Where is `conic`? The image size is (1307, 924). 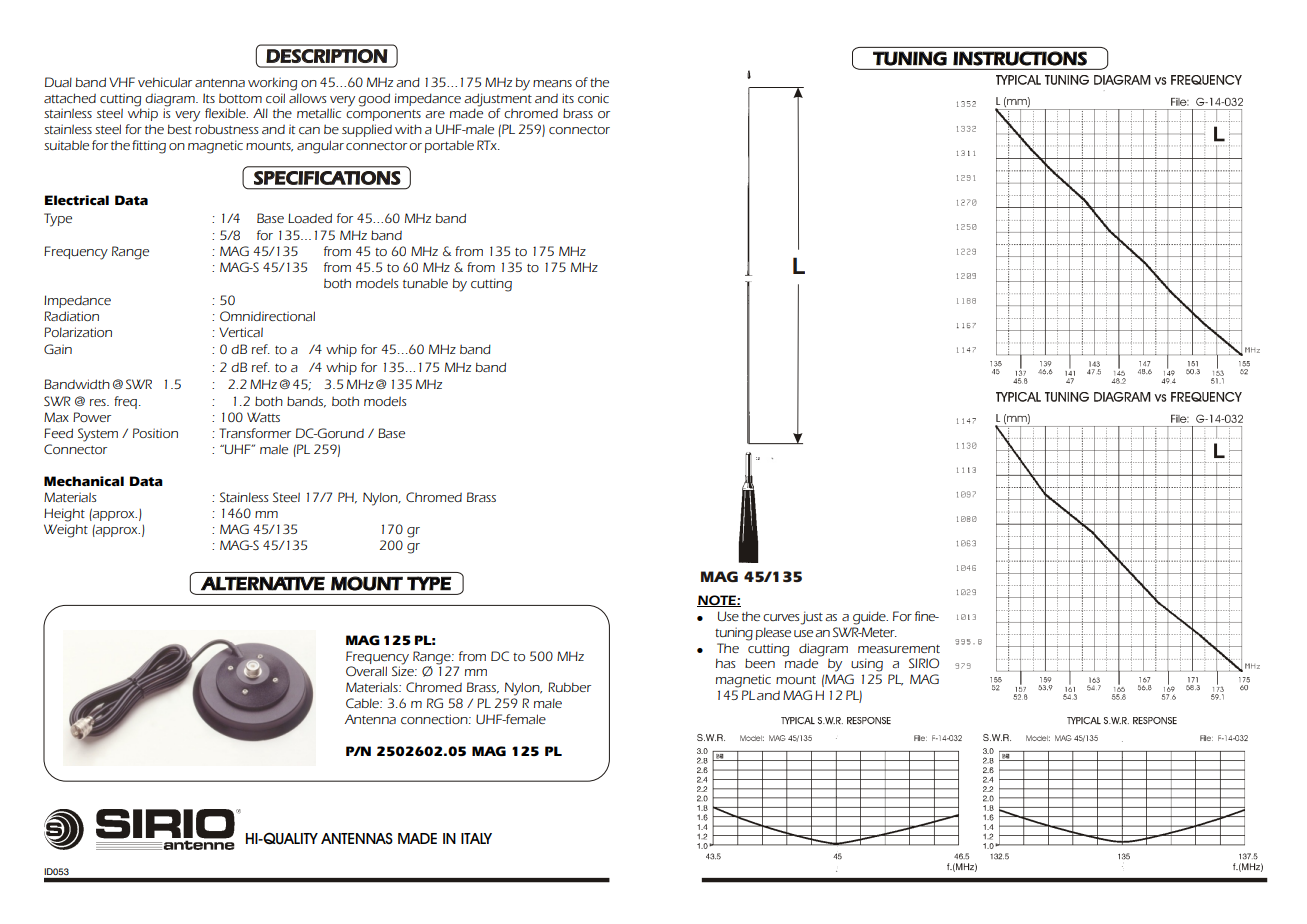 conic is located at coordinates (593, 98).
